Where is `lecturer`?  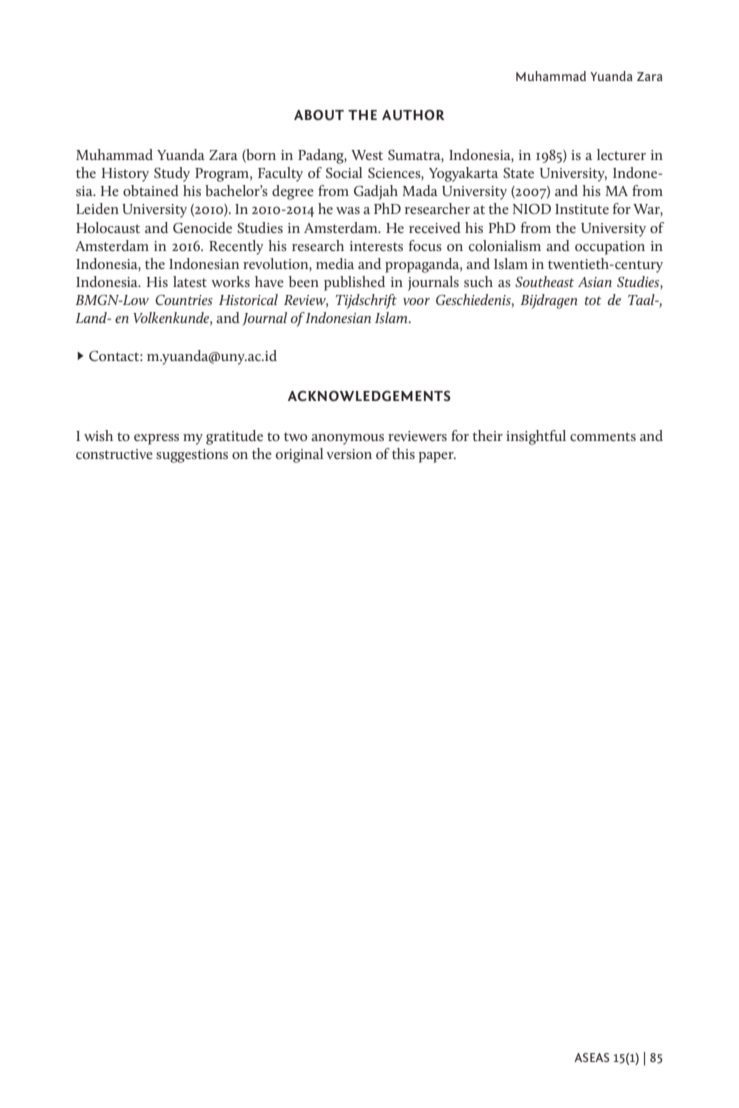
lecturer is located at coordinates (621, 154).
